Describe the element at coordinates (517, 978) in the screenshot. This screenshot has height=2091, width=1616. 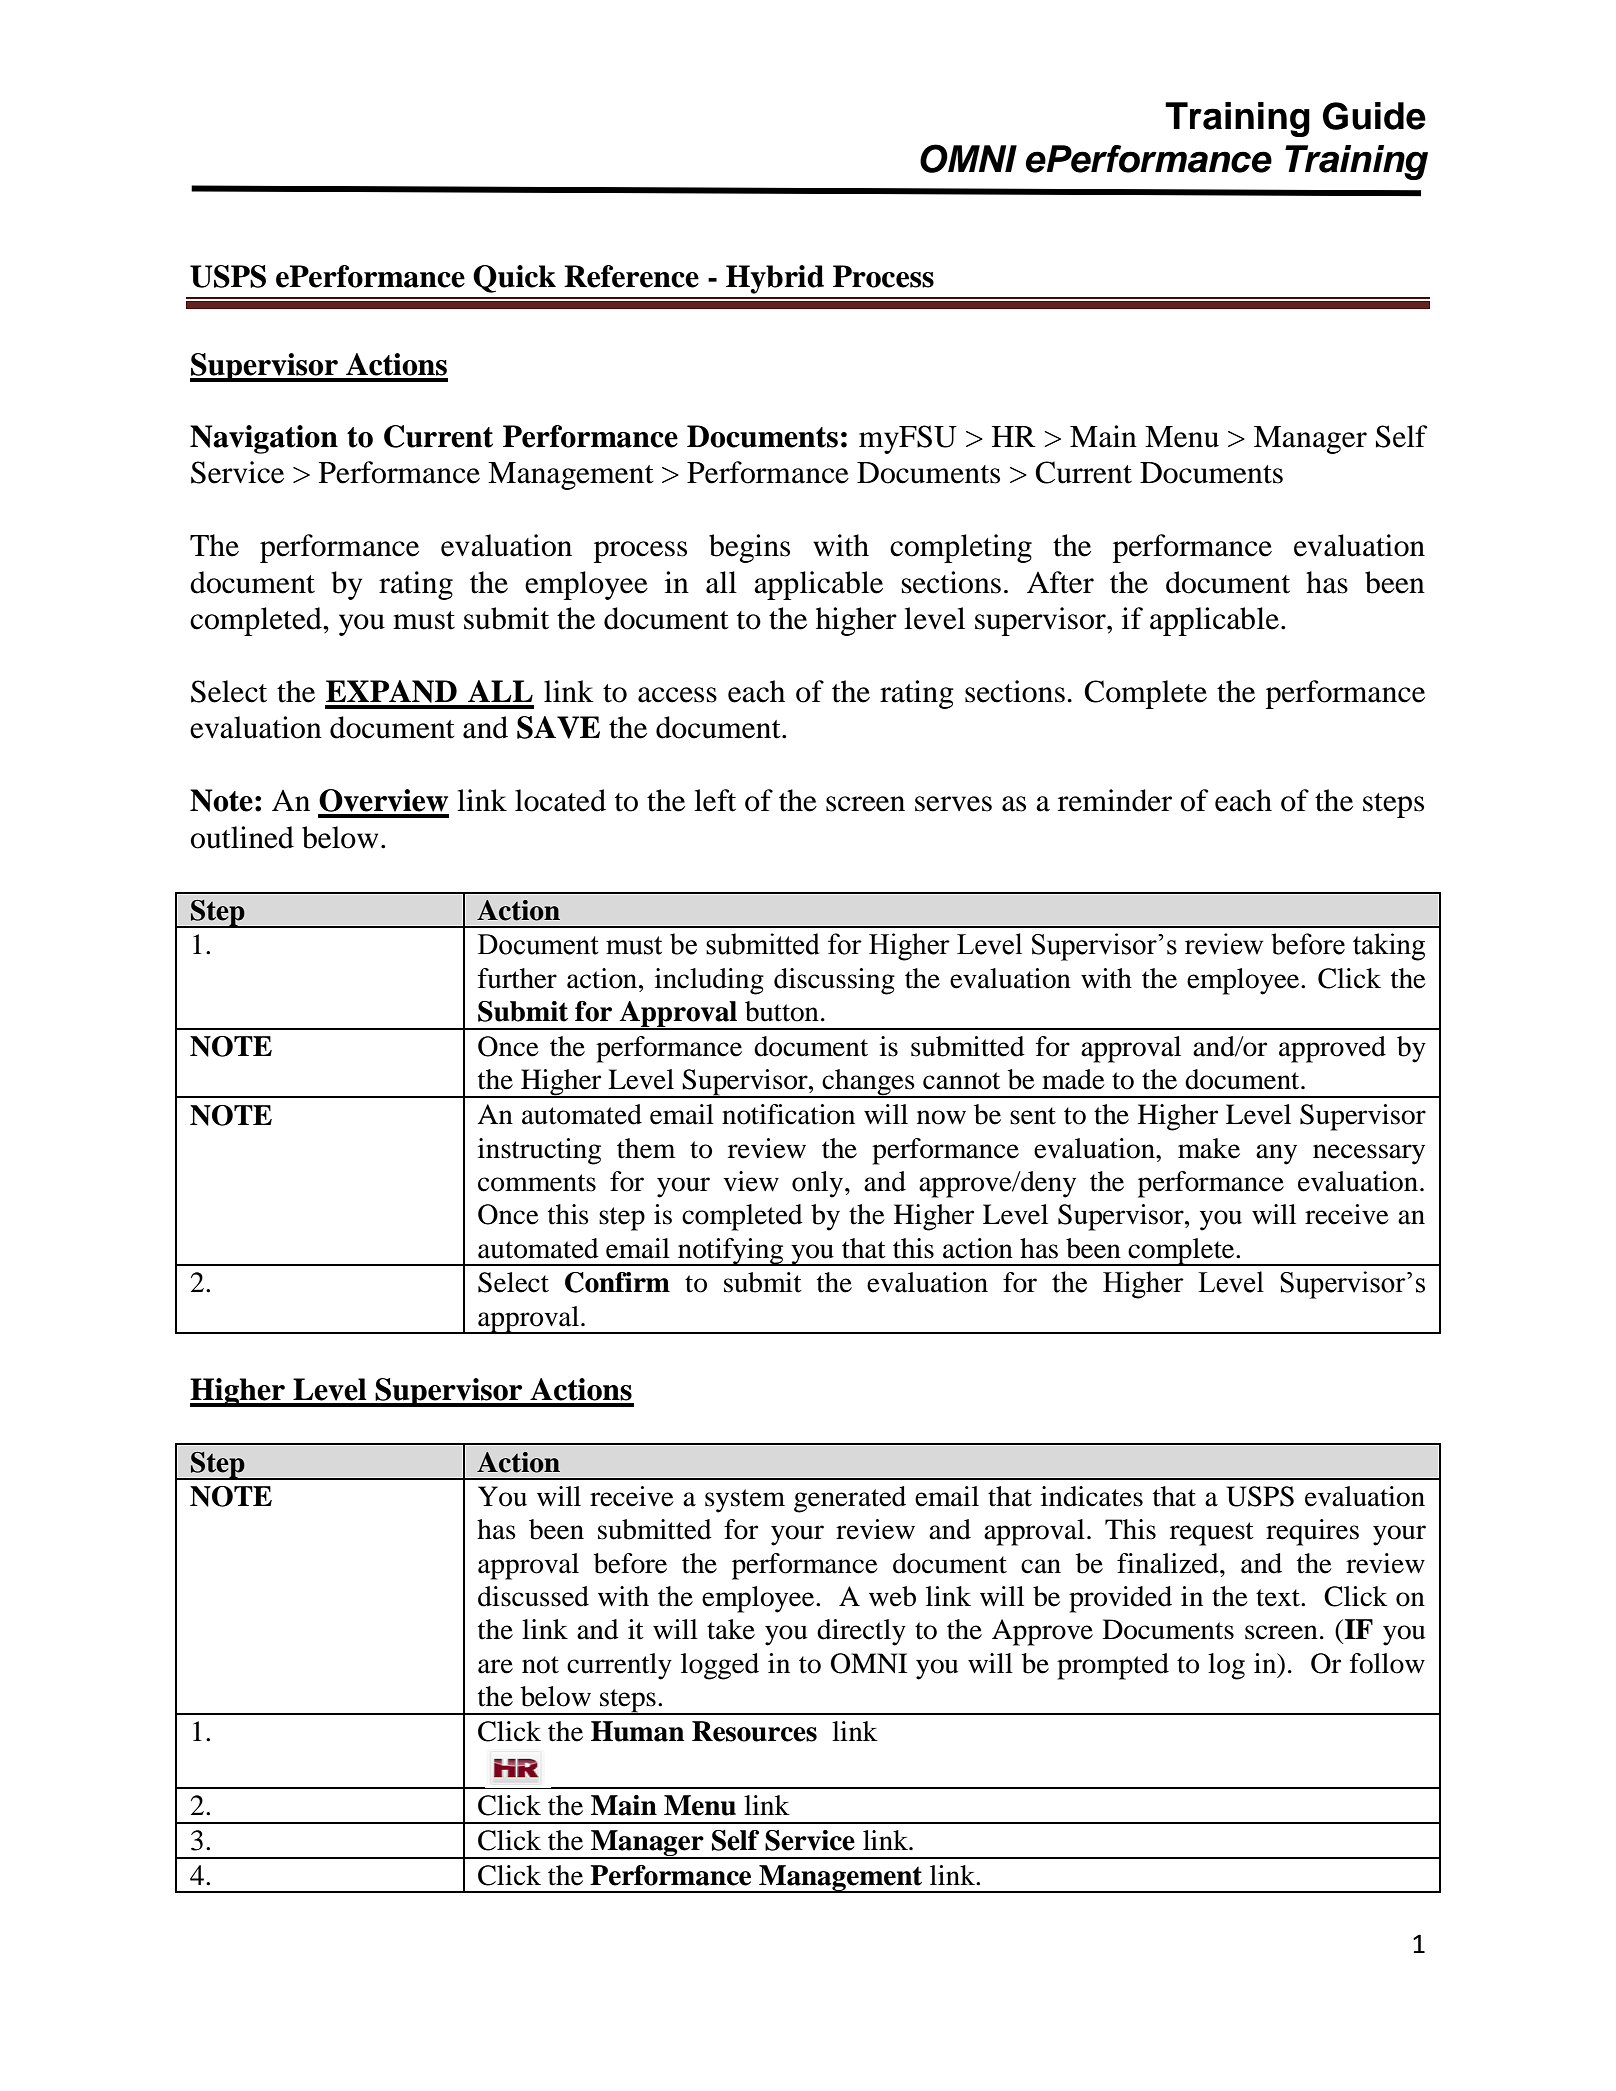
I see `further` at that location.
